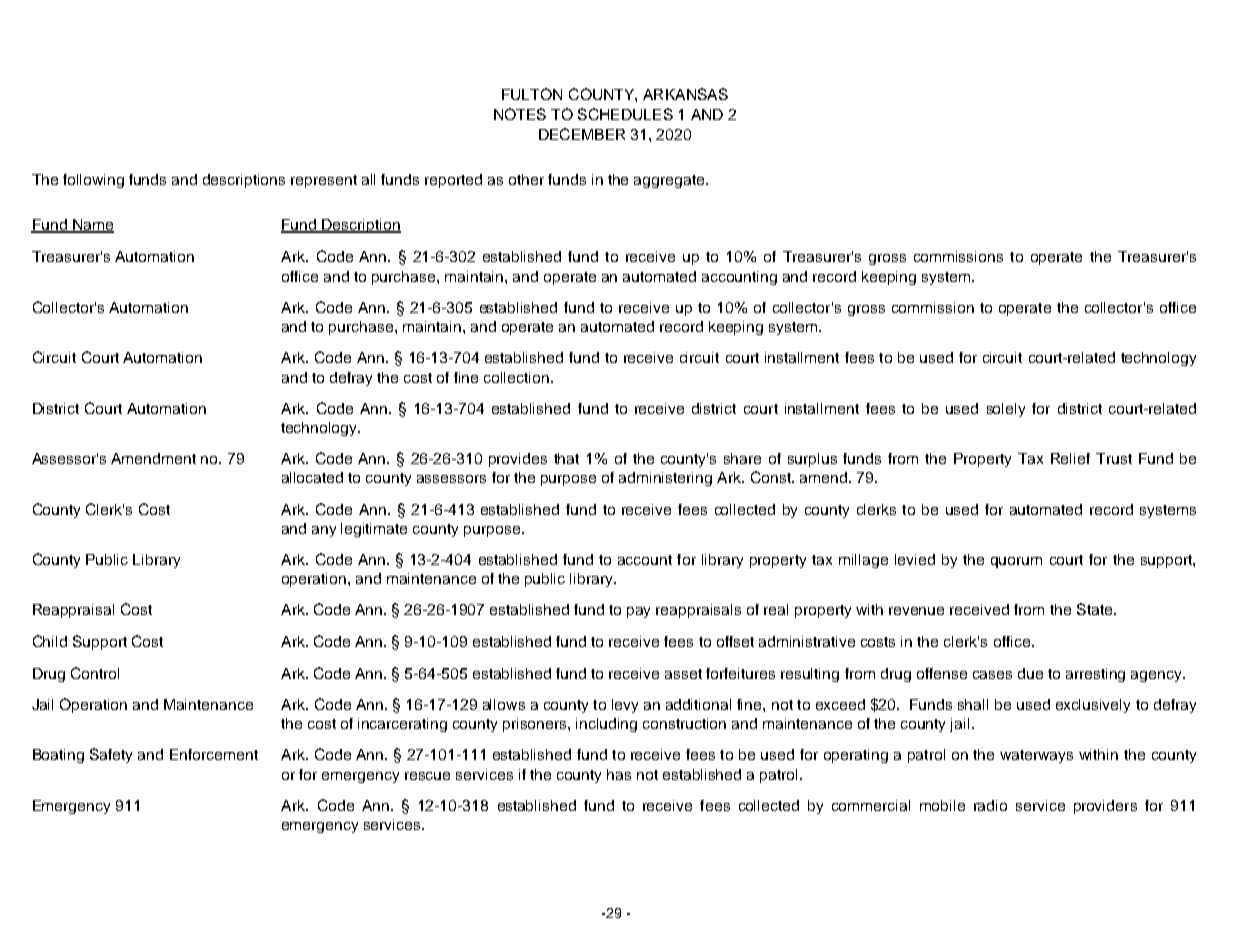  Describe the element at coordinates (93, 181) in the screenshot. I see `following` at that location.
